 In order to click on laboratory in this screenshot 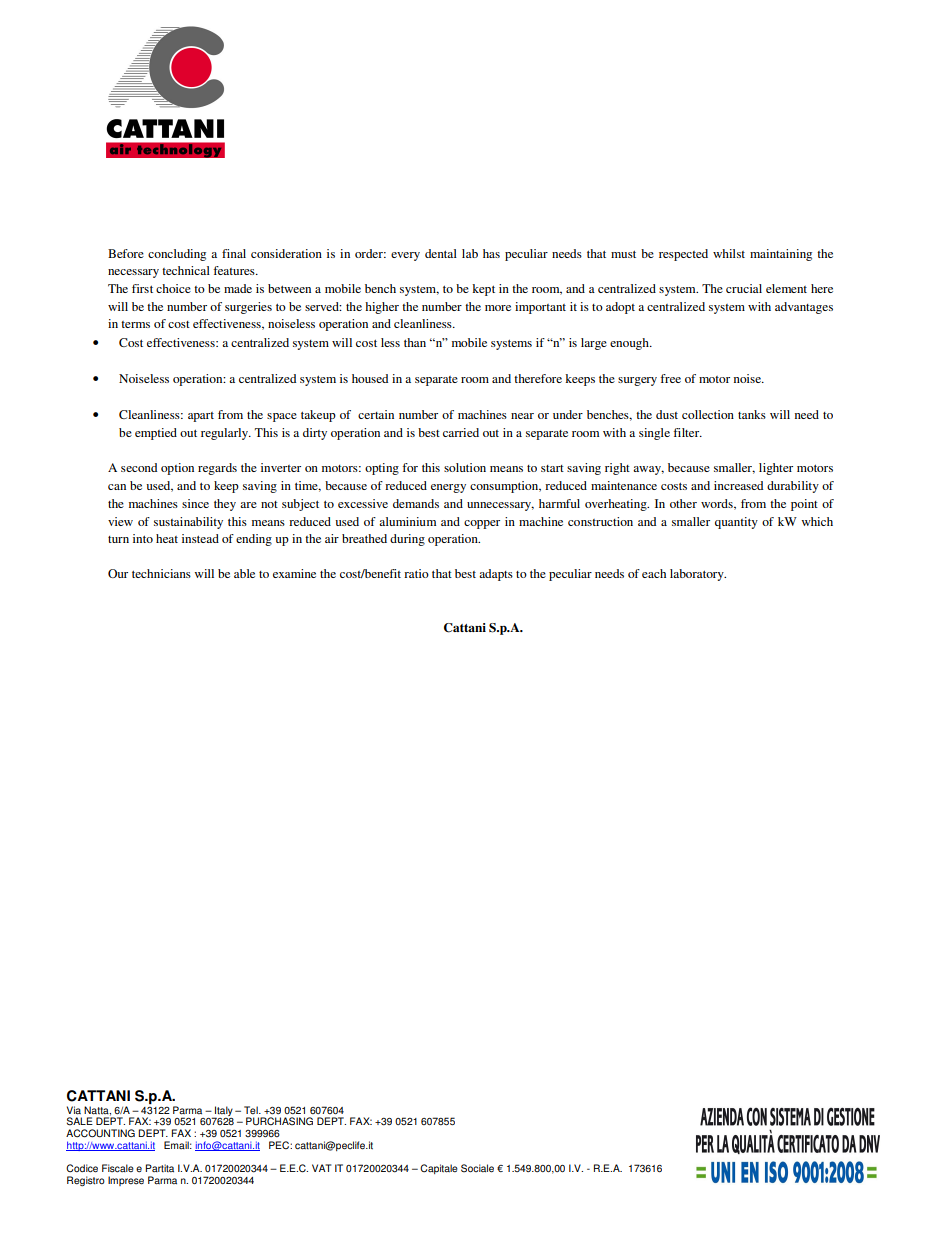, I will do `click(698, 575)`.
